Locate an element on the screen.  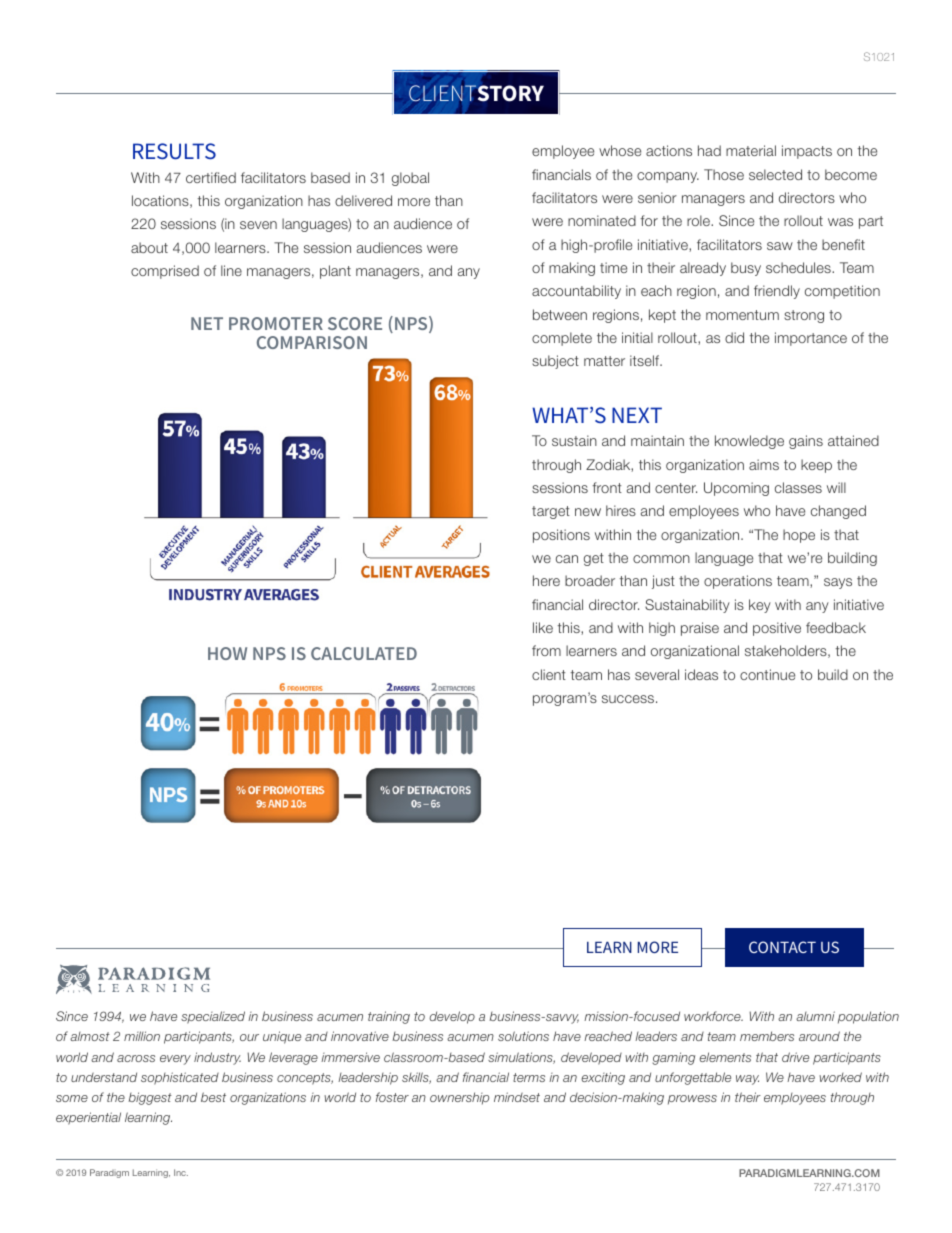
selected is located at coordinates (775, 174).
